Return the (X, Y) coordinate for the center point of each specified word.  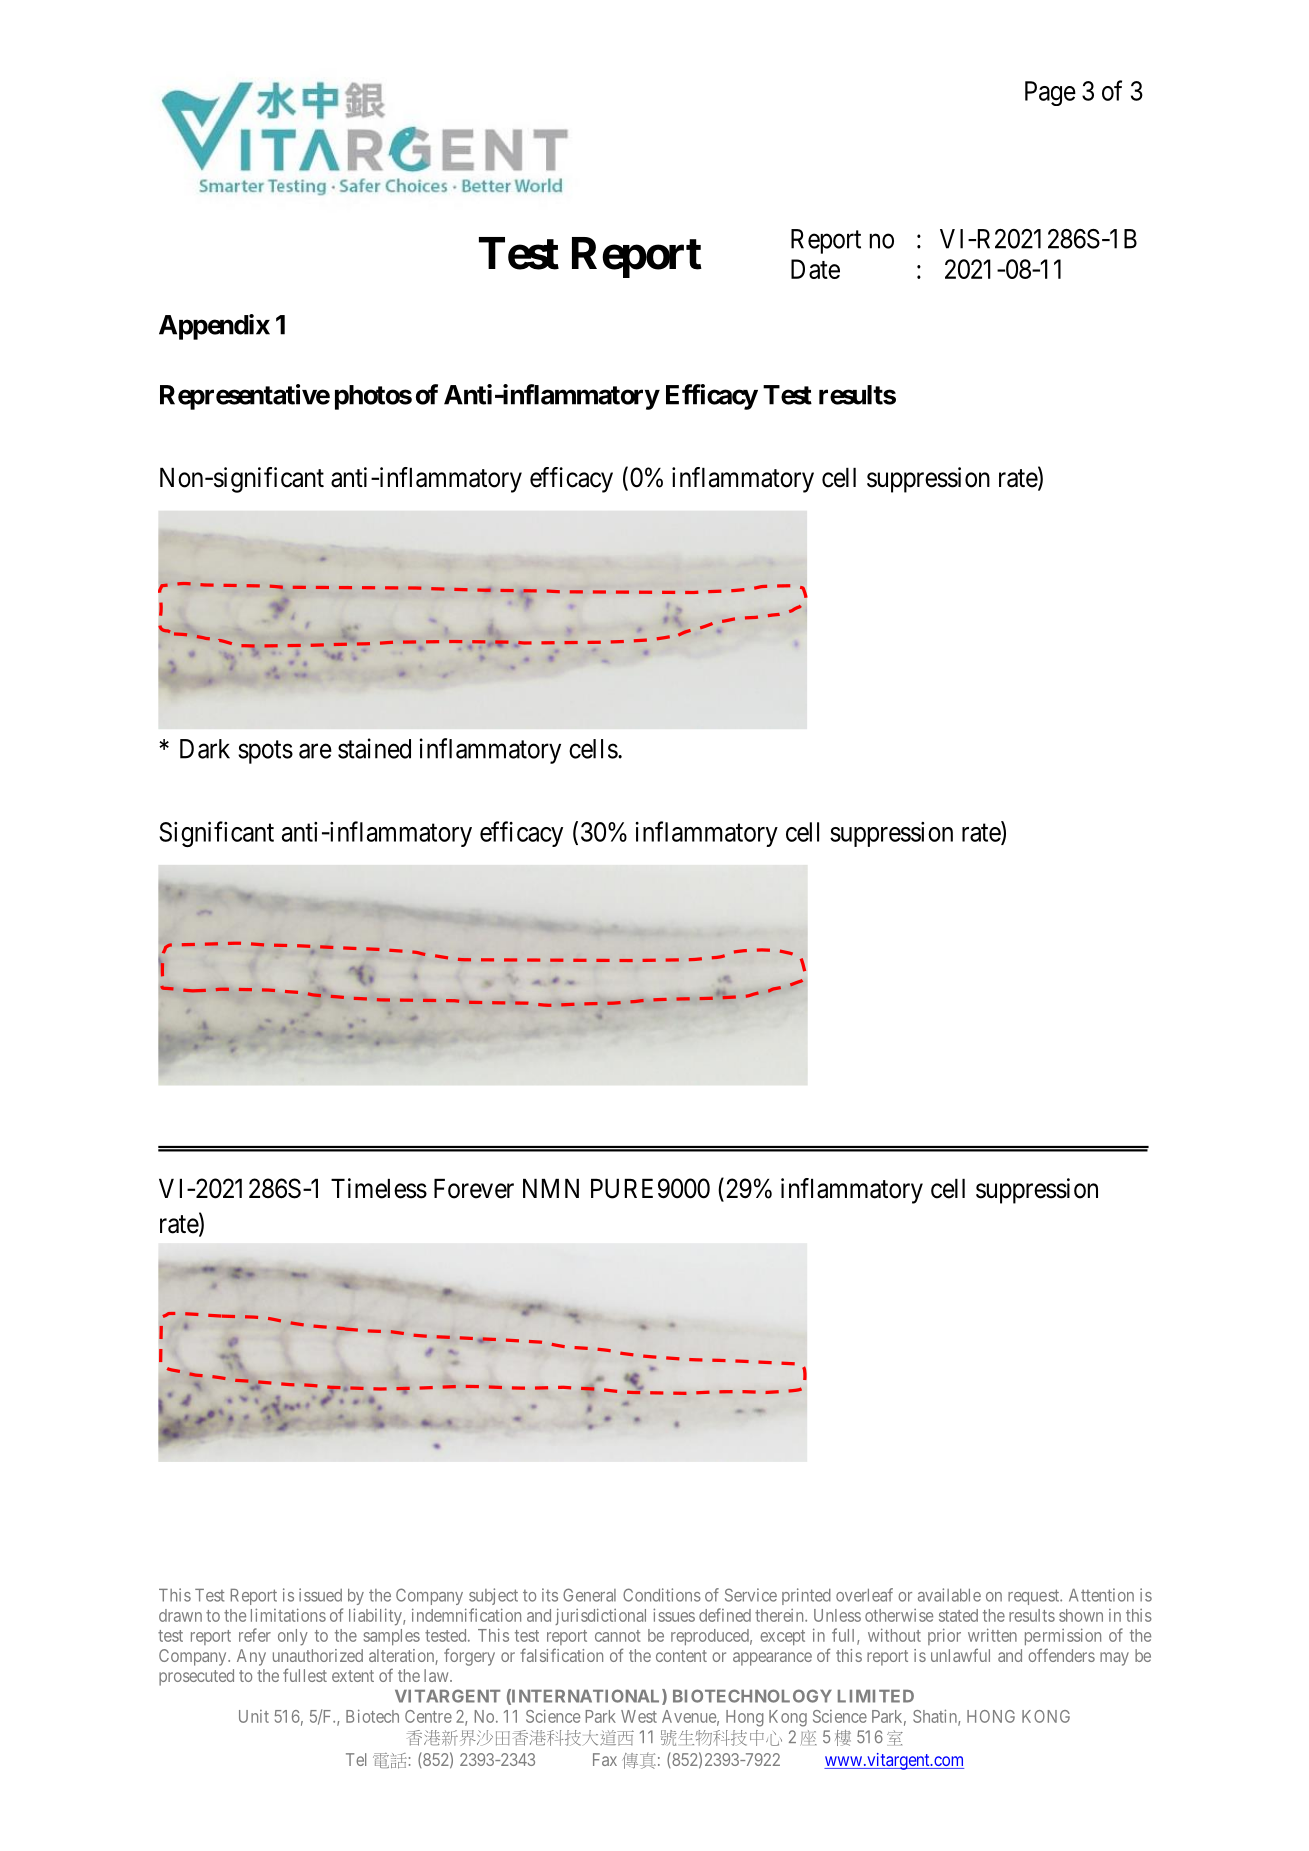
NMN (551, 1188)
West (639, 1716)
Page (1050, 93)
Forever (474, 1189)
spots (265, 752)
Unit (254, 1716)
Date (815, 269)
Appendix (214, 327)
